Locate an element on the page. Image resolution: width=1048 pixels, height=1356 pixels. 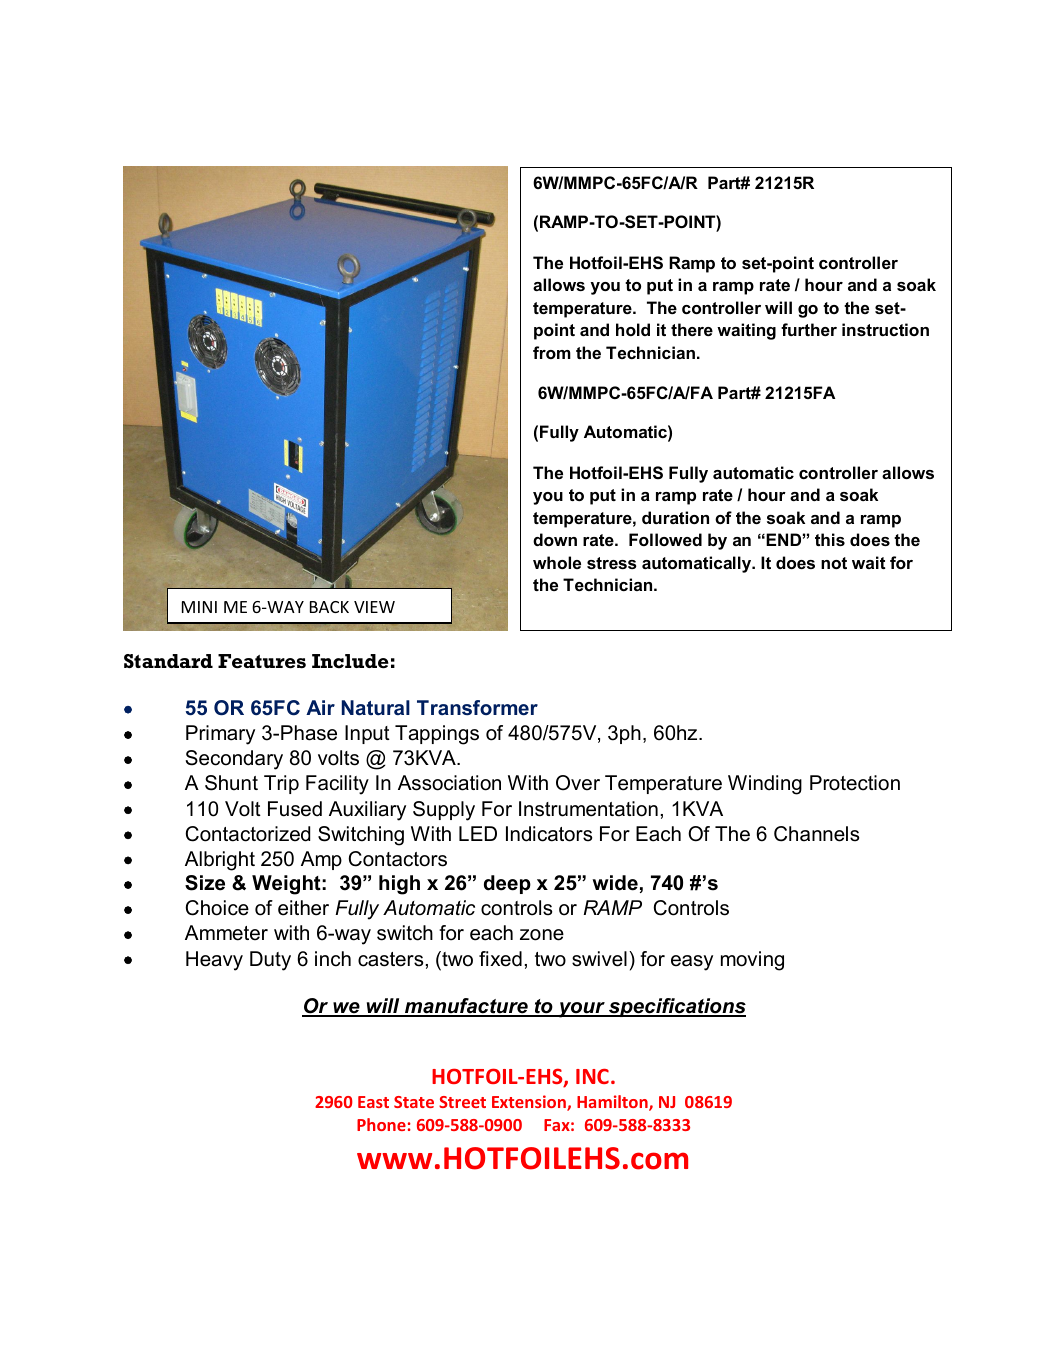
Extension is located at coordinates (530, 1103).
